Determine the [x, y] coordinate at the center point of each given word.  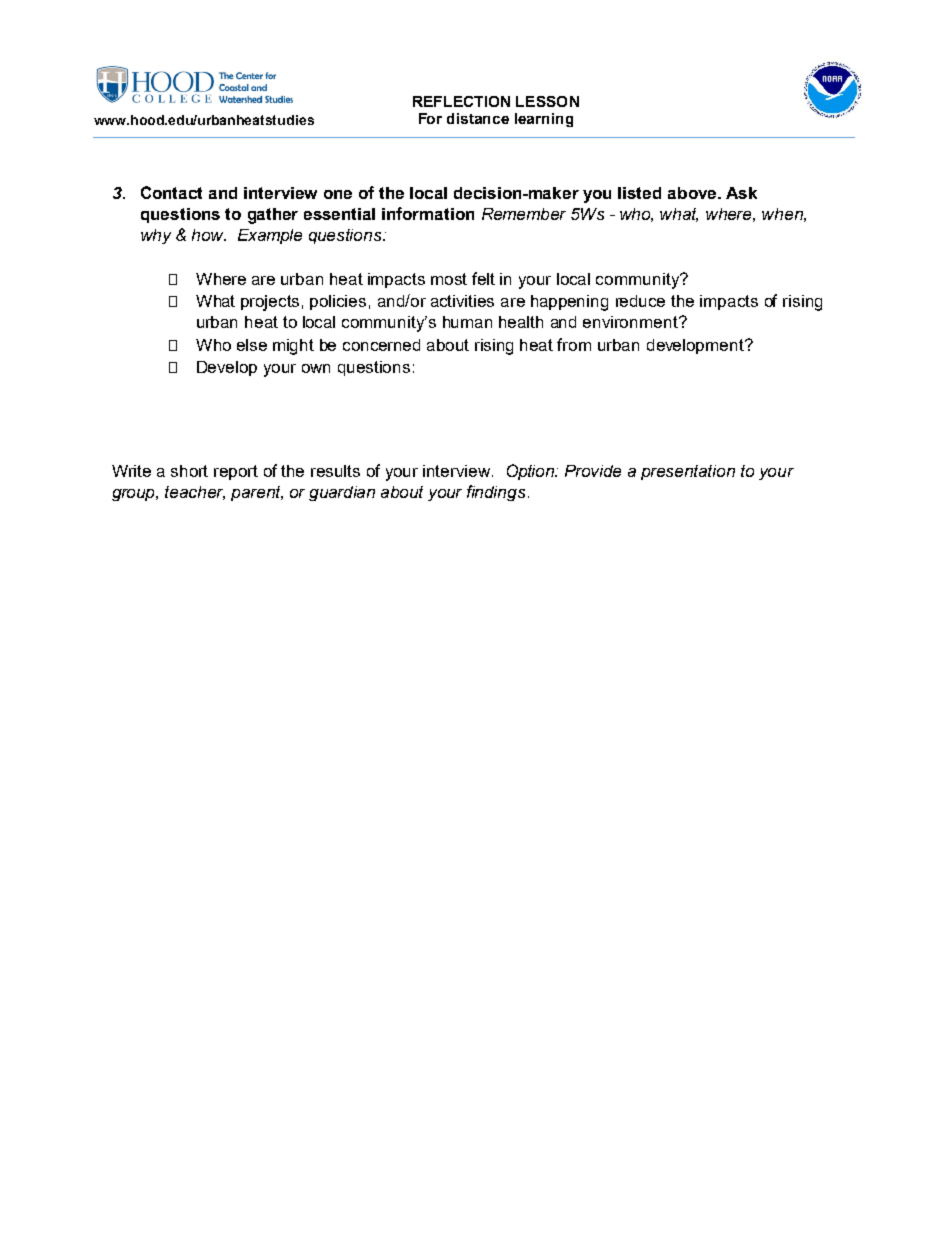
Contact [171, 192]
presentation [688, 472]
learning [544, 120]
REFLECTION [461, 101]
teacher [195, 493]
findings [496, 493]
